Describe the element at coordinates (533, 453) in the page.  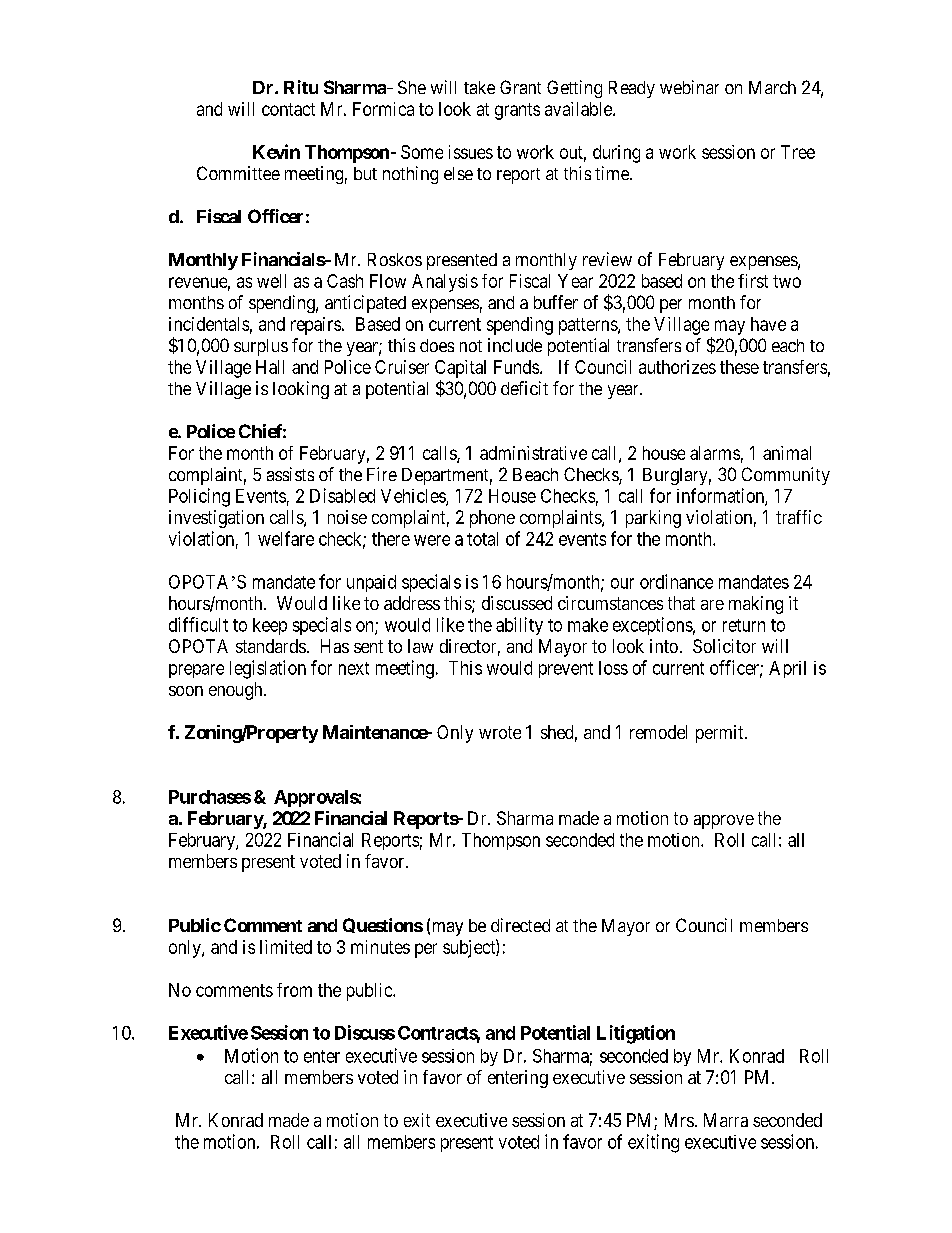
I see `administrative` at that location.
